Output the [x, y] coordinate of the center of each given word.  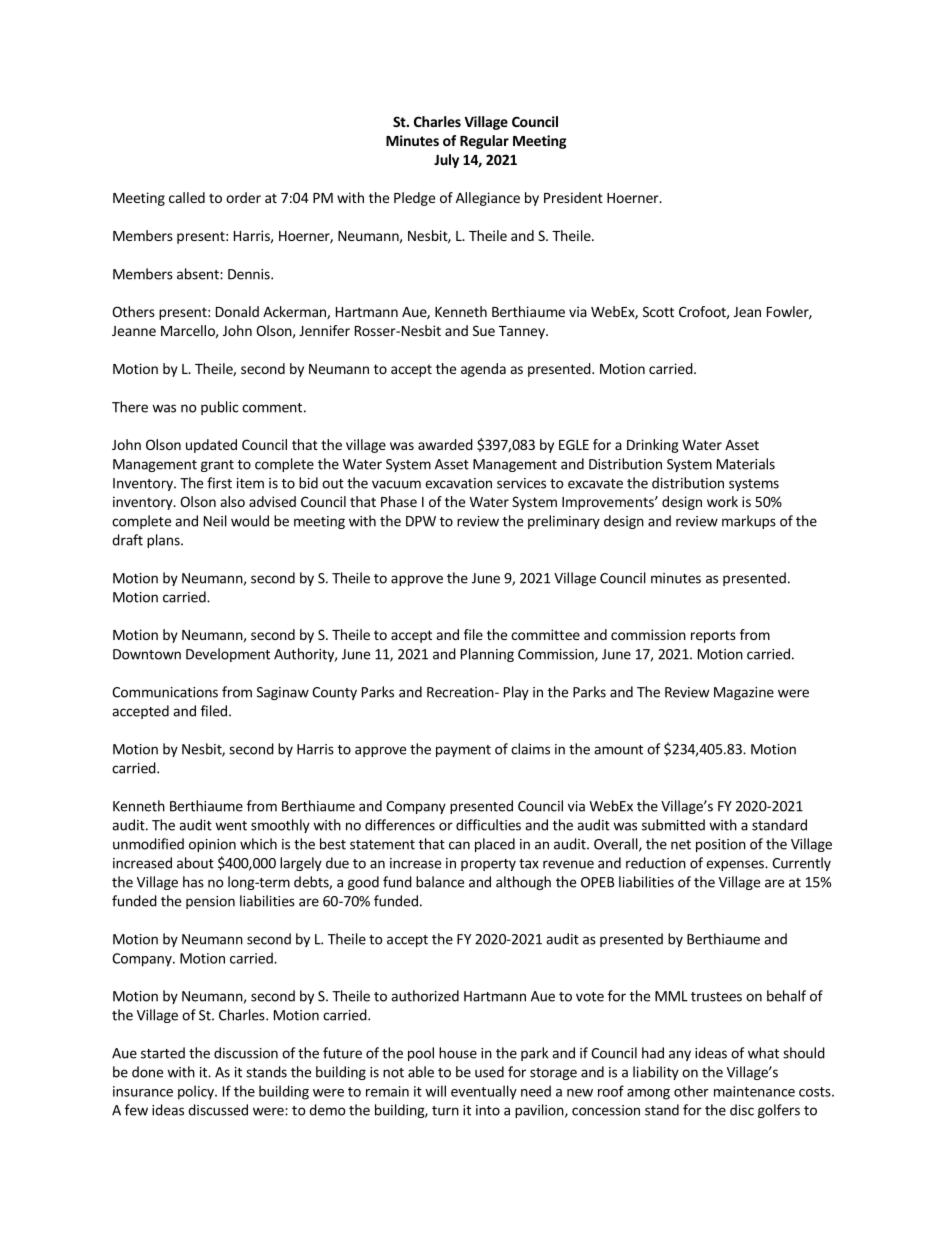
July [446, 161]
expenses [736, 865]
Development [228, 655]
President [573, 197]
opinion [212, 845]
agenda [483, 370]
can [459, 845]
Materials [746, 464]
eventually [484, 1092]
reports [713, 636]
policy [197, 1092]
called [187, 197]
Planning [487, 655]
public [219, 408]
